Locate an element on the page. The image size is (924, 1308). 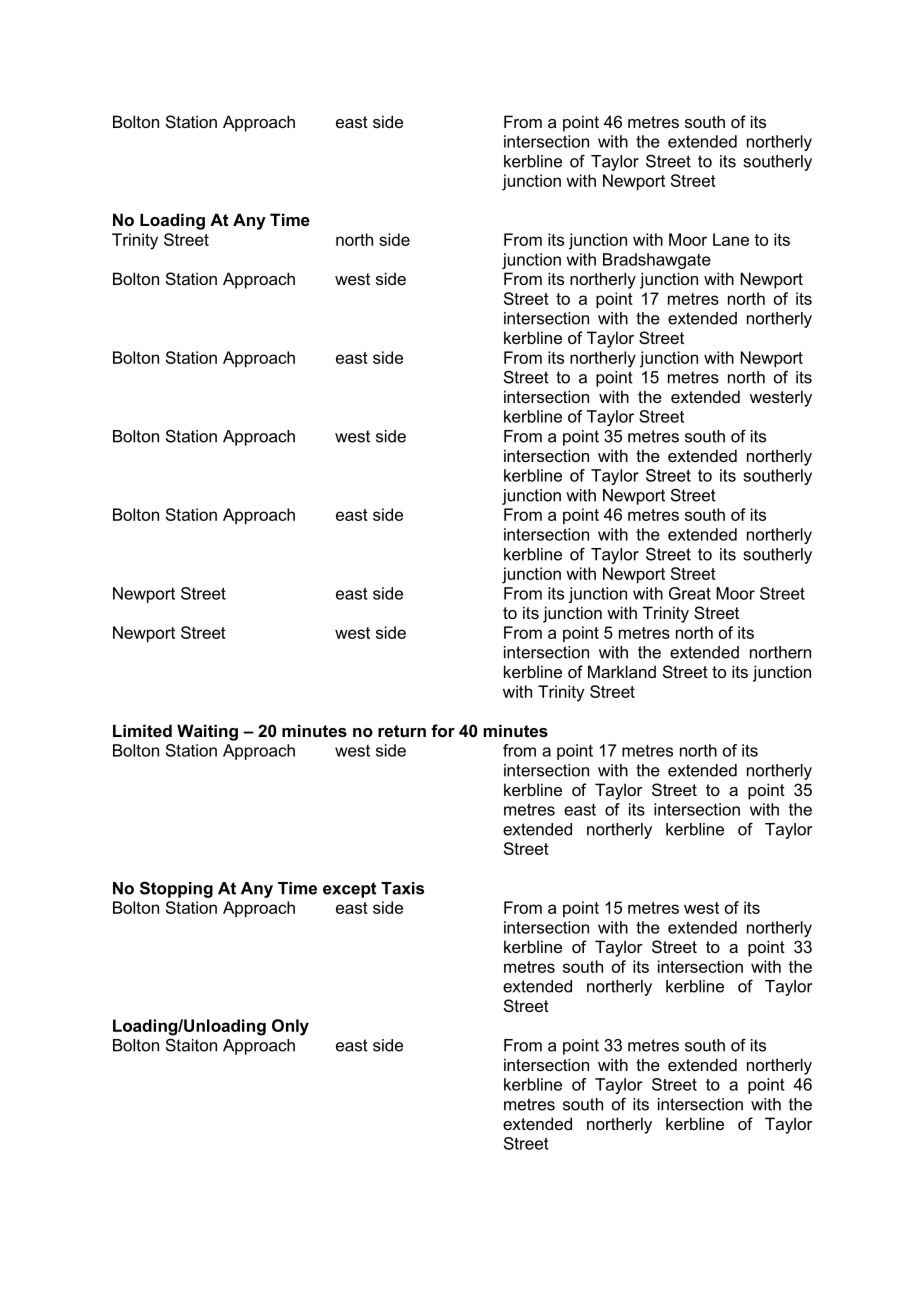
Lane is located at coordinates (731, 239).
